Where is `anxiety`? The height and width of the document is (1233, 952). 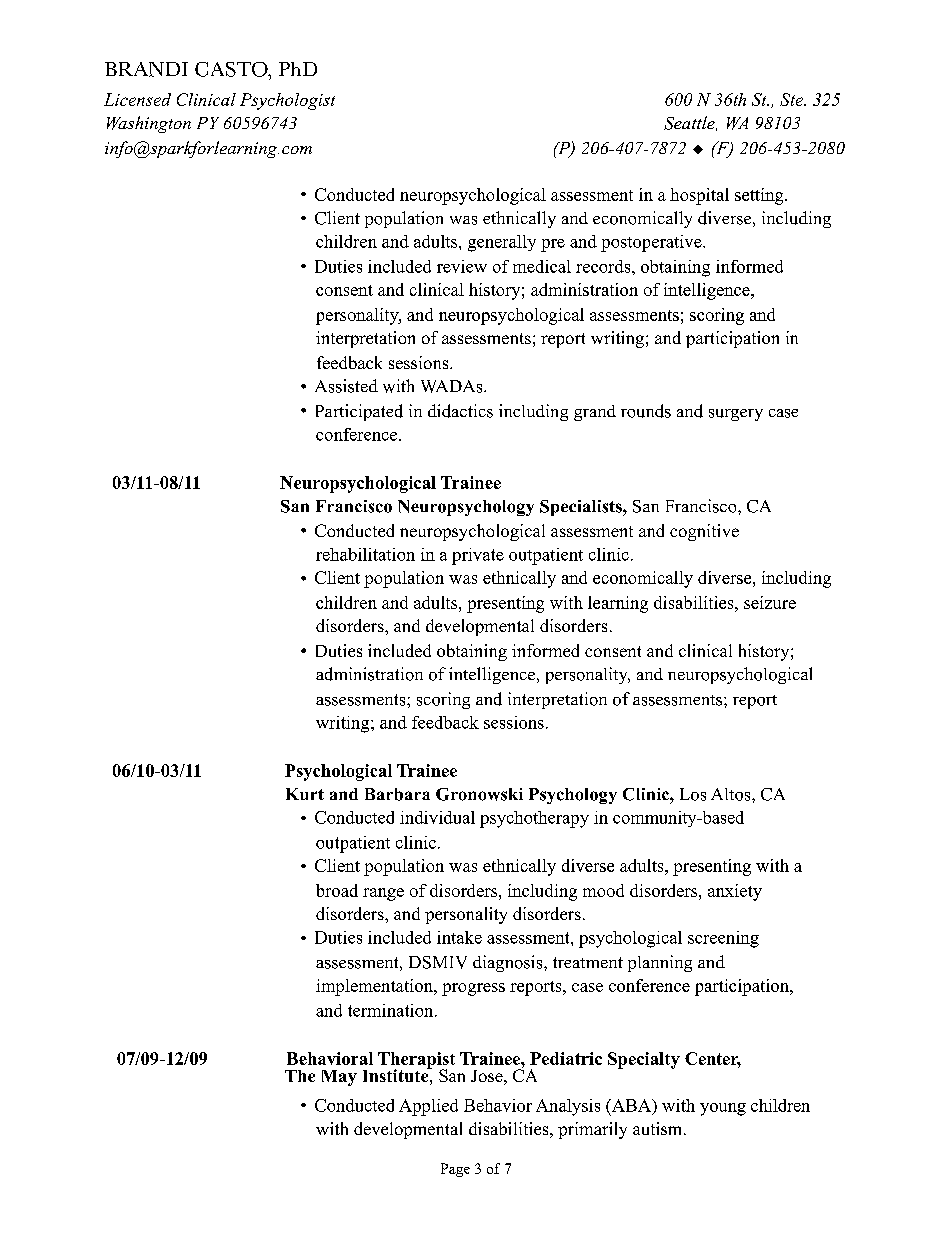 anxiety is located at coordinates (735, 892).
